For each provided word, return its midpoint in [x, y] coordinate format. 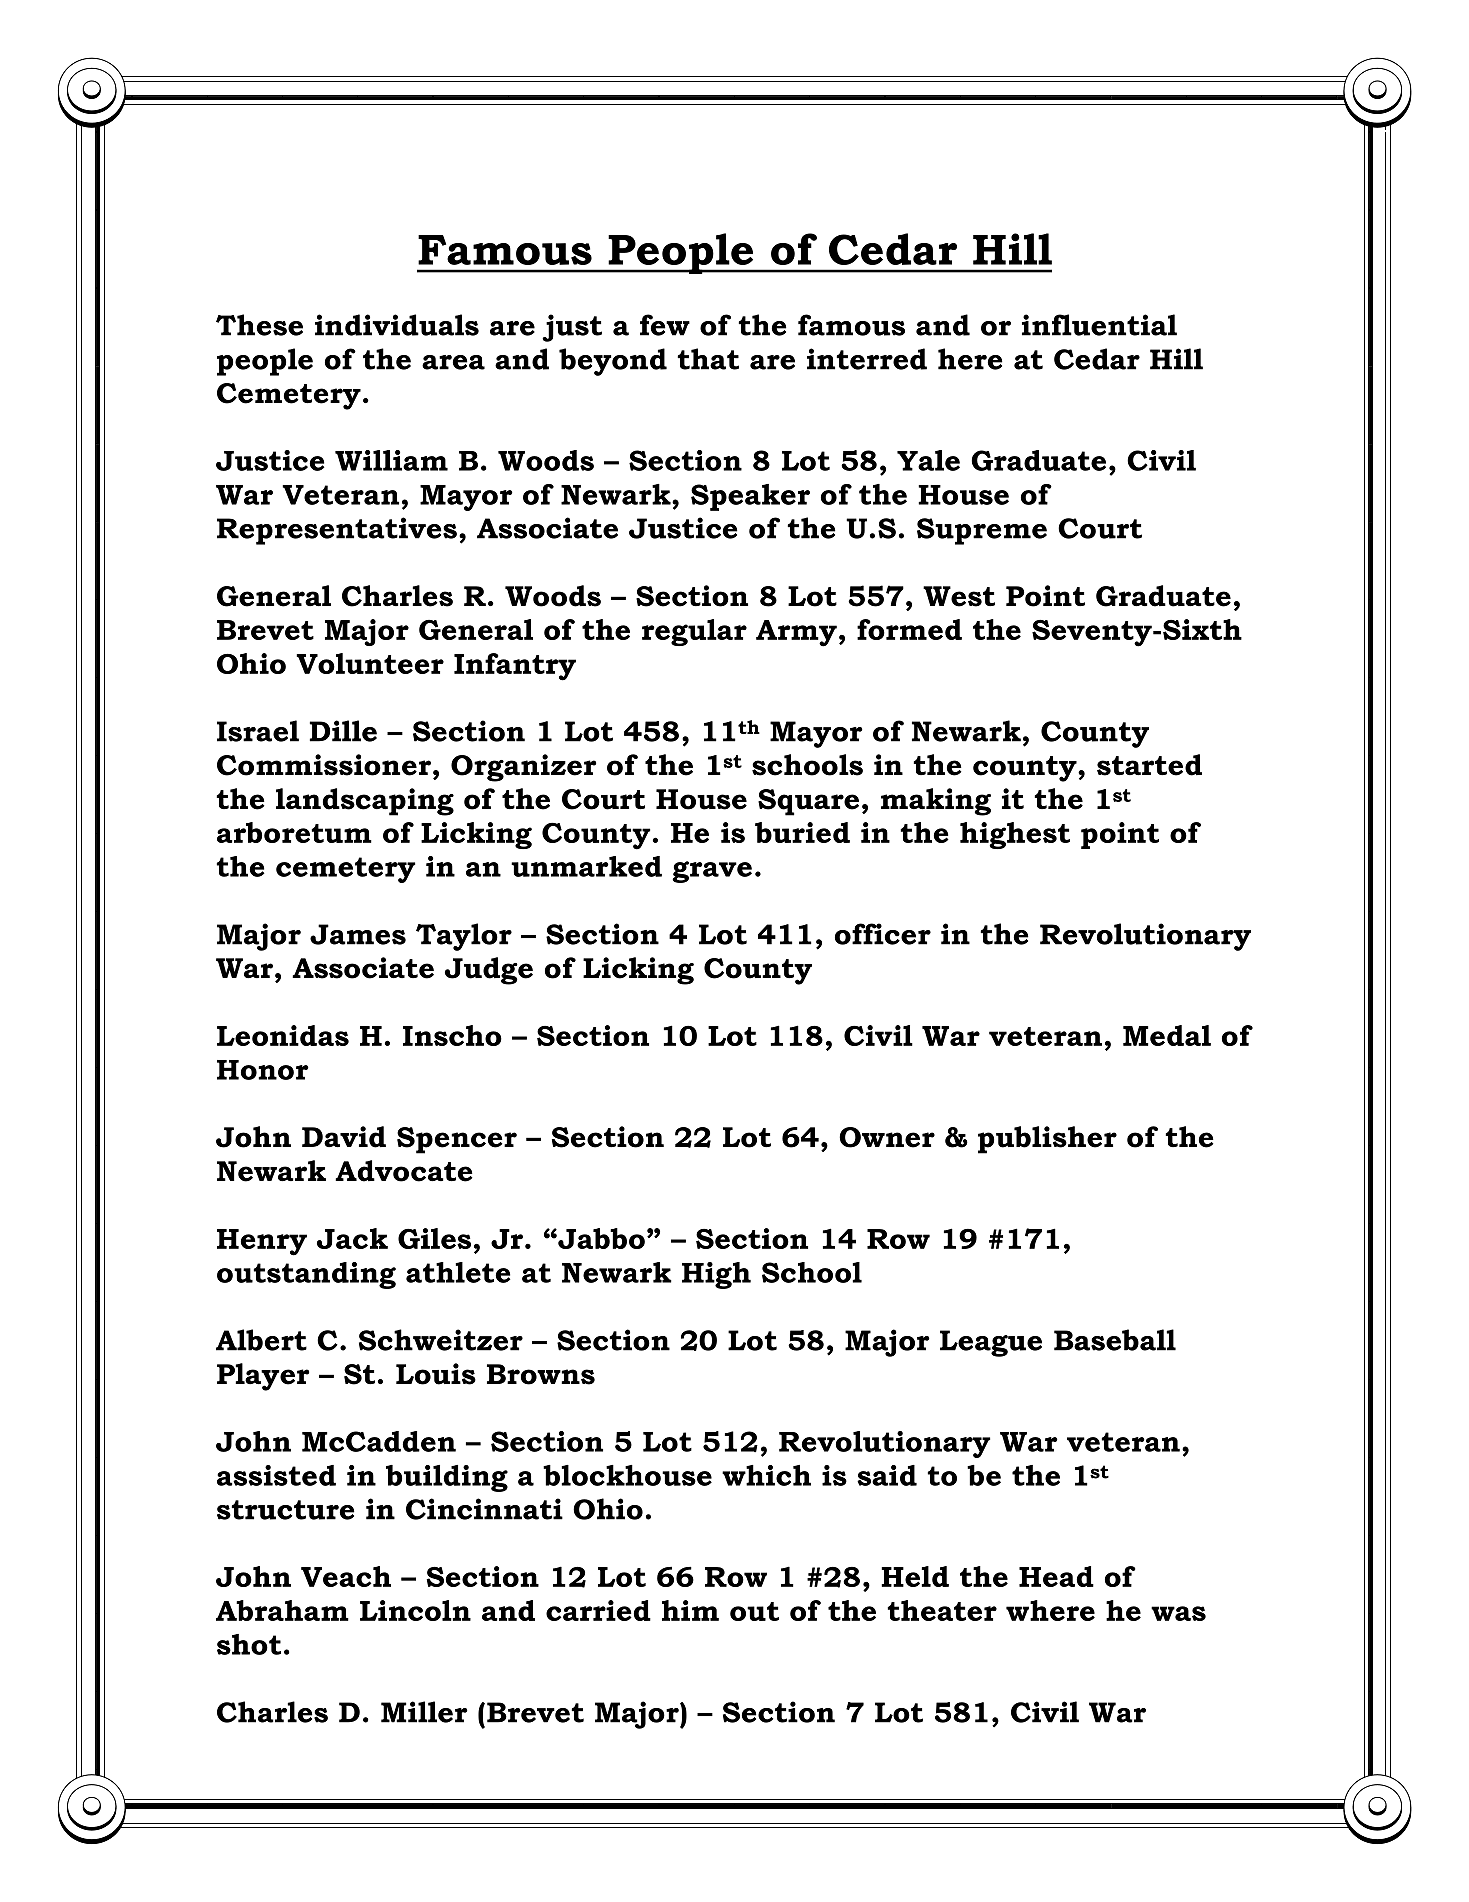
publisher [1047, 1140]
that [708, 359]
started [1149, 765]
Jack [352, 1238]
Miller [424, 1712]
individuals [397, 325]
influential [1099, 325]
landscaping [365, 802]
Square [808, 802]
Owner [887, 1137]
